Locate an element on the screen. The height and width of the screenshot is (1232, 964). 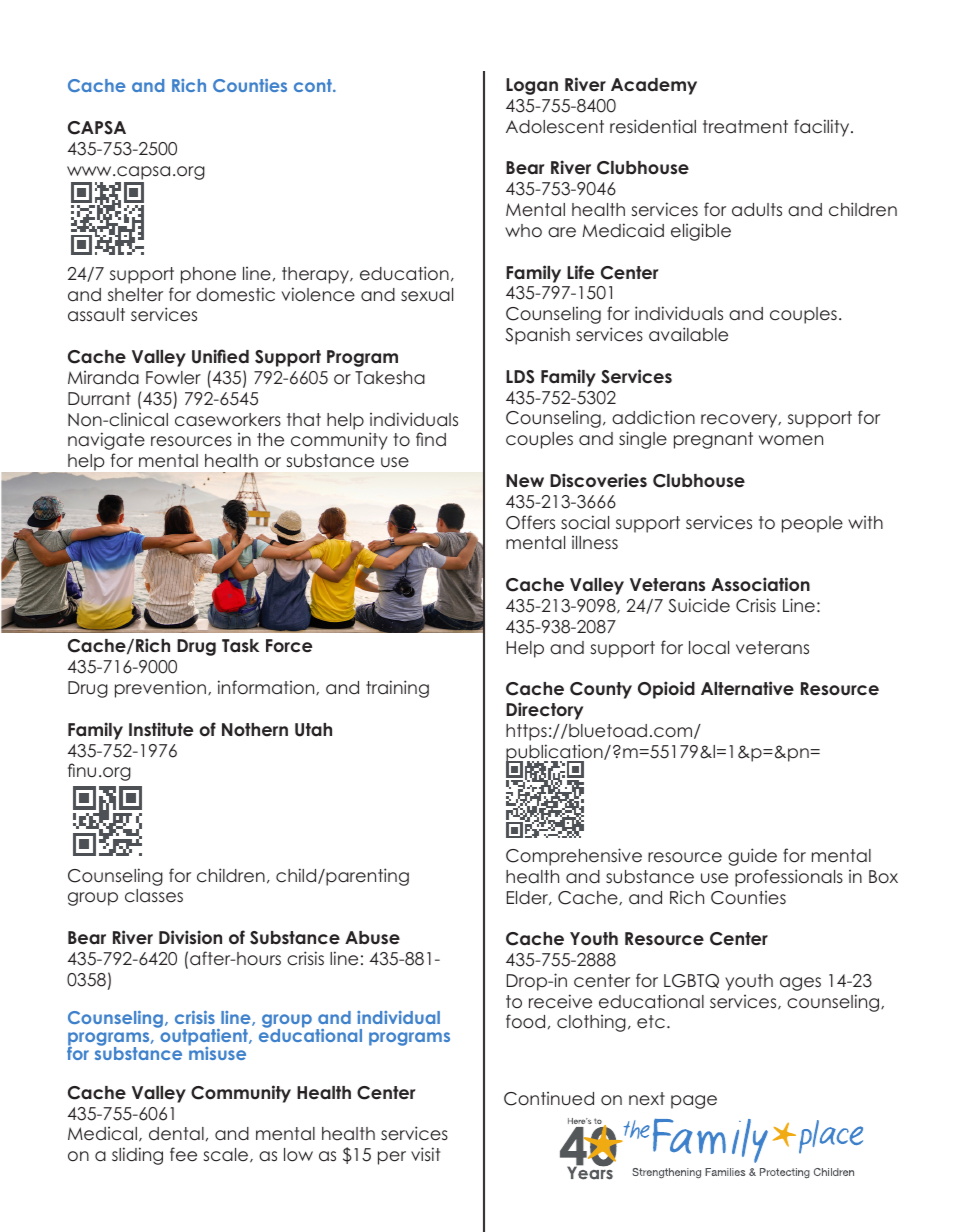
training is located at coordinates (397, 689).
